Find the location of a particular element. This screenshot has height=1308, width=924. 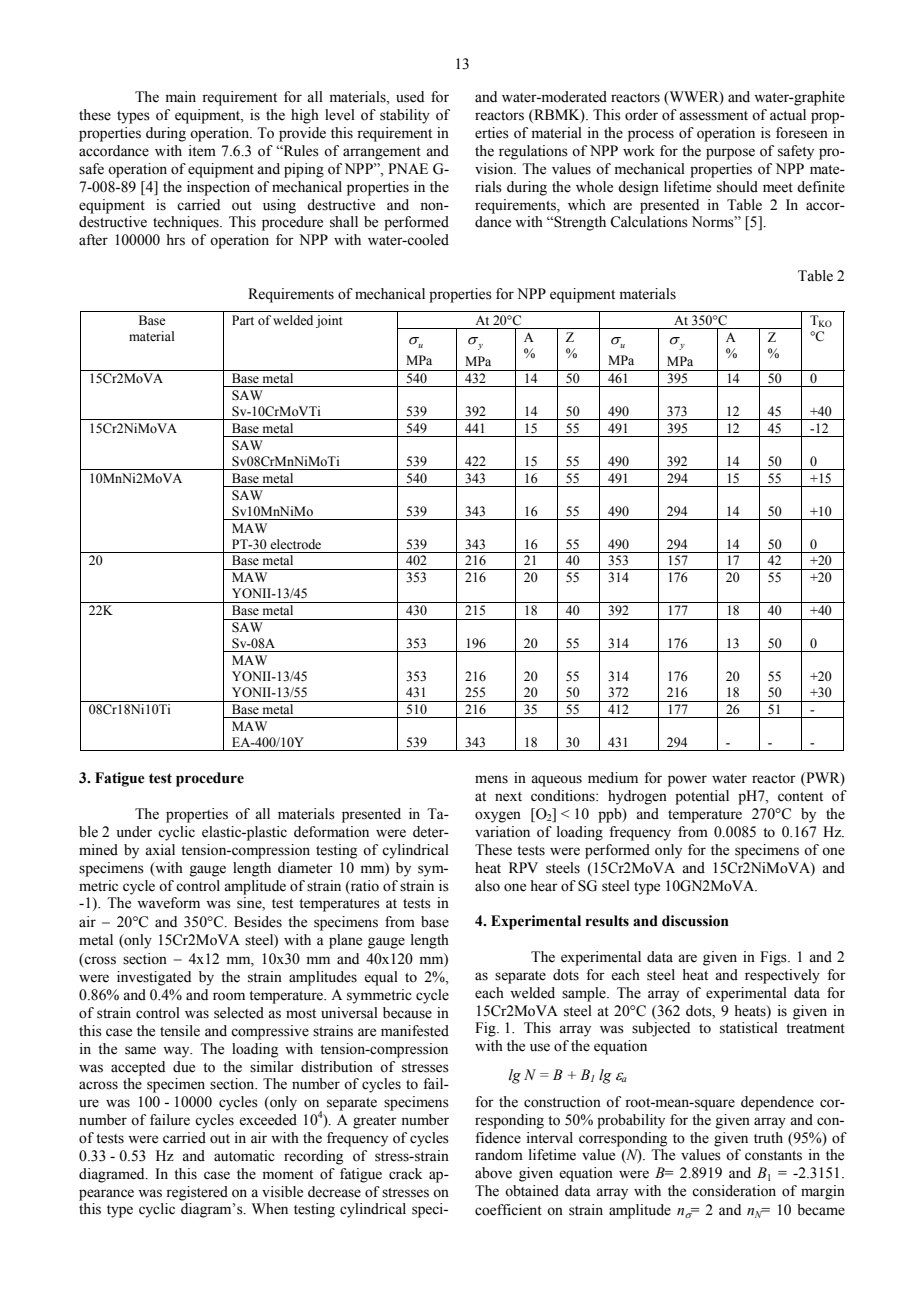

item is located at coordinates (202, 151).
